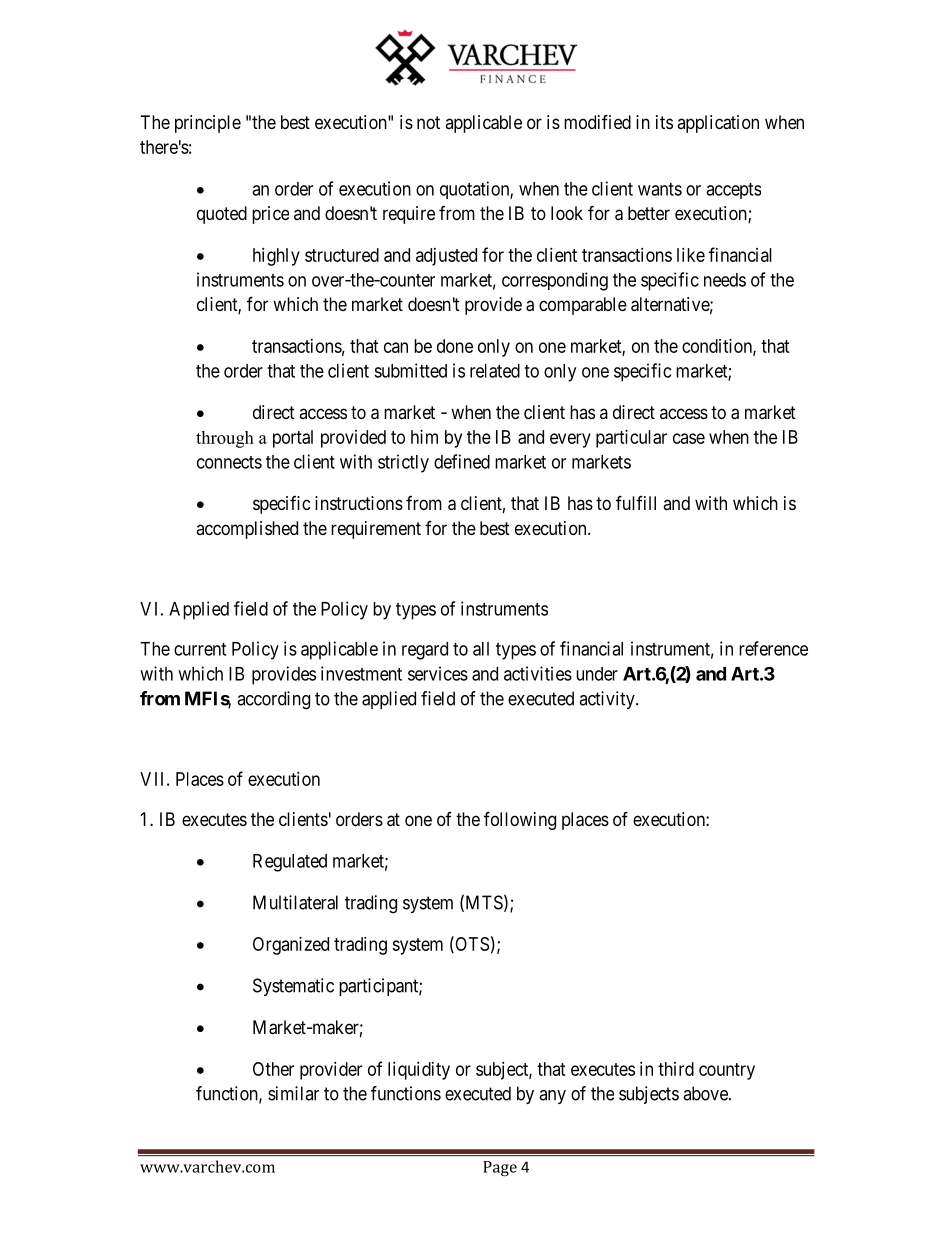  Describe the element at coordinates (706, 1093) in the screenshot. I see `above` at that location.
